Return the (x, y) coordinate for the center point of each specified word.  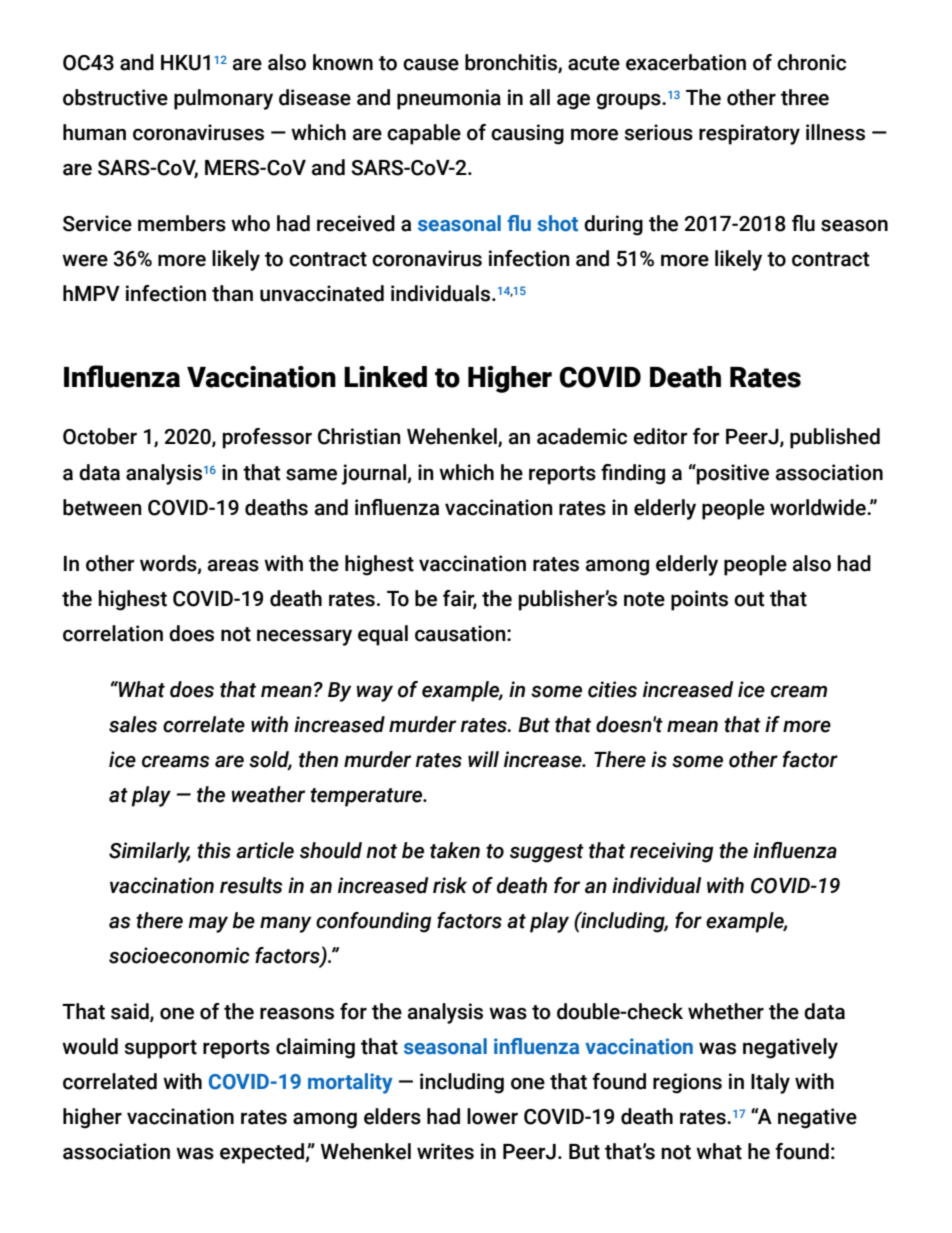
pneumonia (449, 99)
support (160, 1049)
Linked (385, 377)
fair (460, 599)
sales (133, 724)
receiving (671, 852)
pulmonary (223, 99)
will (483, 759)
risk (450, 885)
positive (732, 474)
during (613, 225)
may (208, 924)
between (102, 507)
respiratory (749, 134)
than (232, 293)
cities (612, 689)
